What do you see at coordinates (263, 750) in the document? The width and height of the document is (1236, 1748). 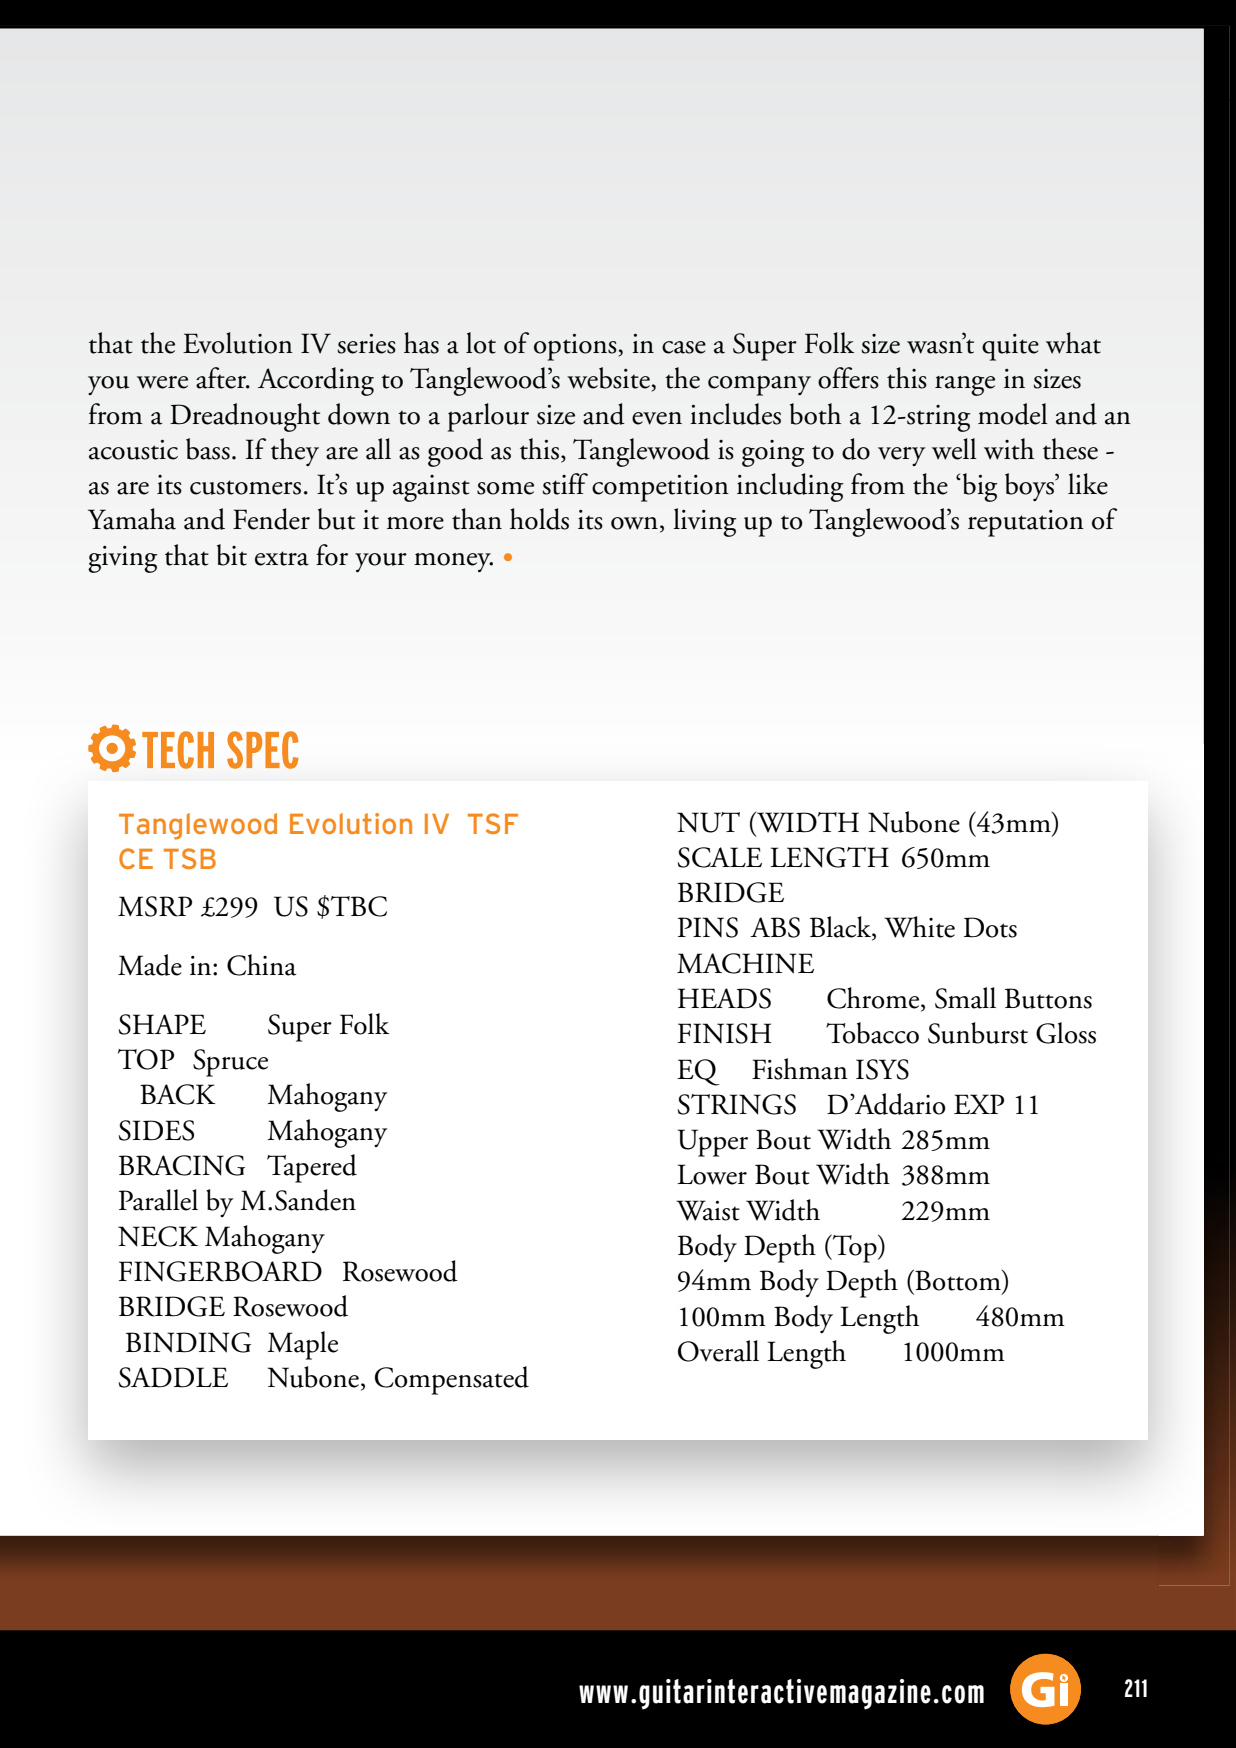 I see `SPEC` at bounding box center [263, 750].
